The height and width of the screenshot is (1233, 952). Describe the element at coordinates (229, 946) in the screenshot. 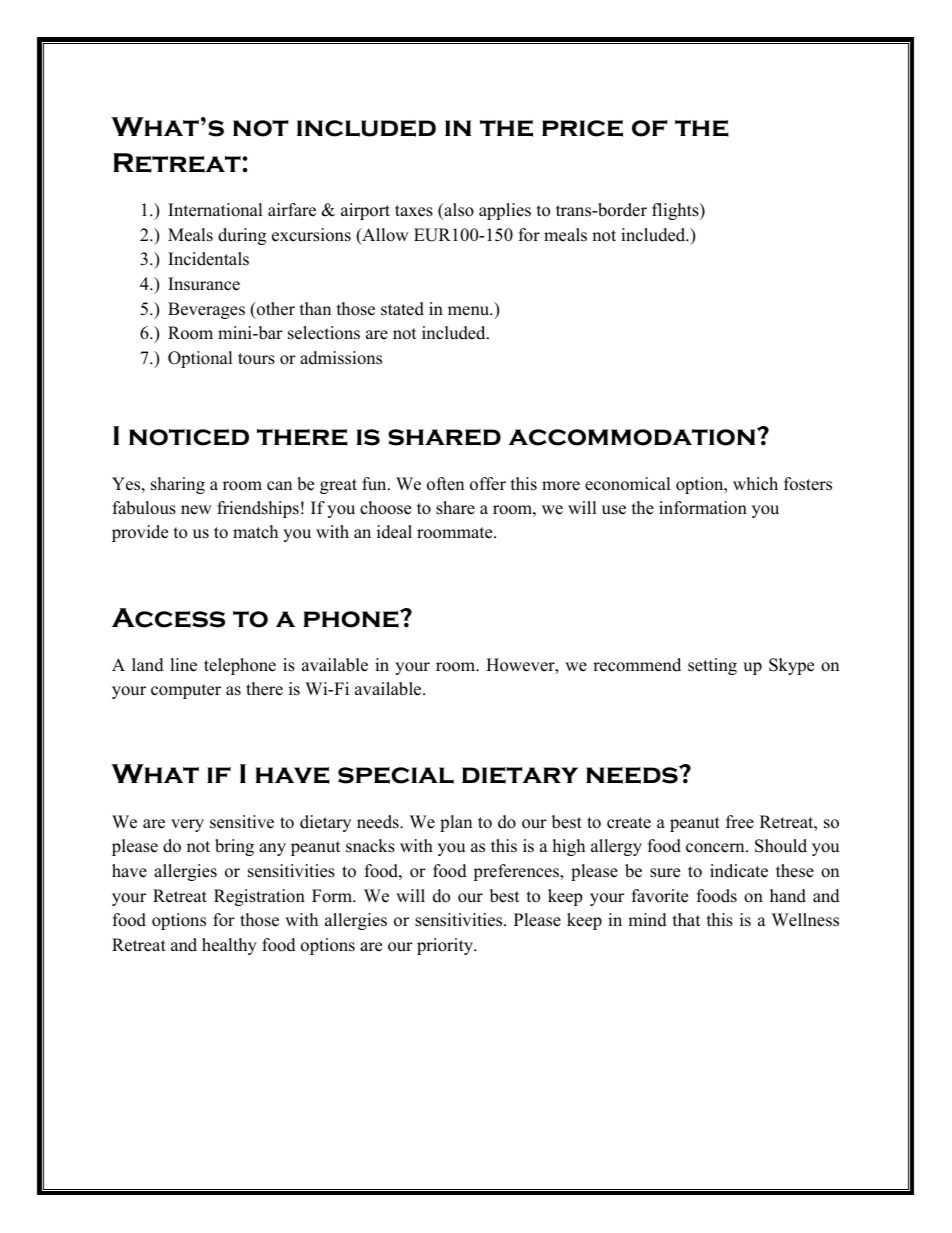

I see `healthy` at that location.
